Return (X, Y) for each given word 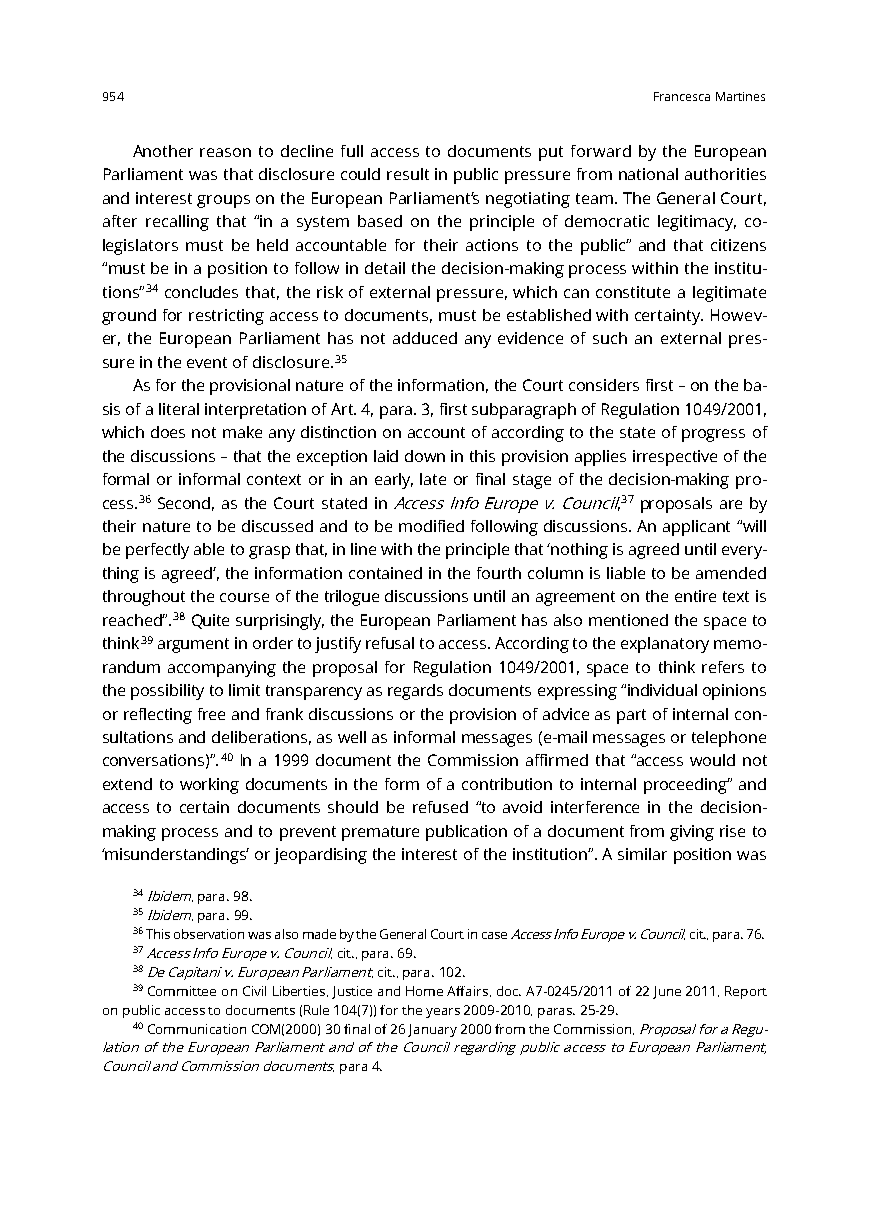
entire (695, 596)
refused (440, 807)
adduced (425, 338)
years (443, 1013)
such (610, 338)
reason (225, 152)
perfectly (157, 551)
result (408, 174)
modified (431, 526)
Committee (182, 991)
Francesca (682, 96)
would (712, 760)
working (209, 786)
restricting (226, 317)
